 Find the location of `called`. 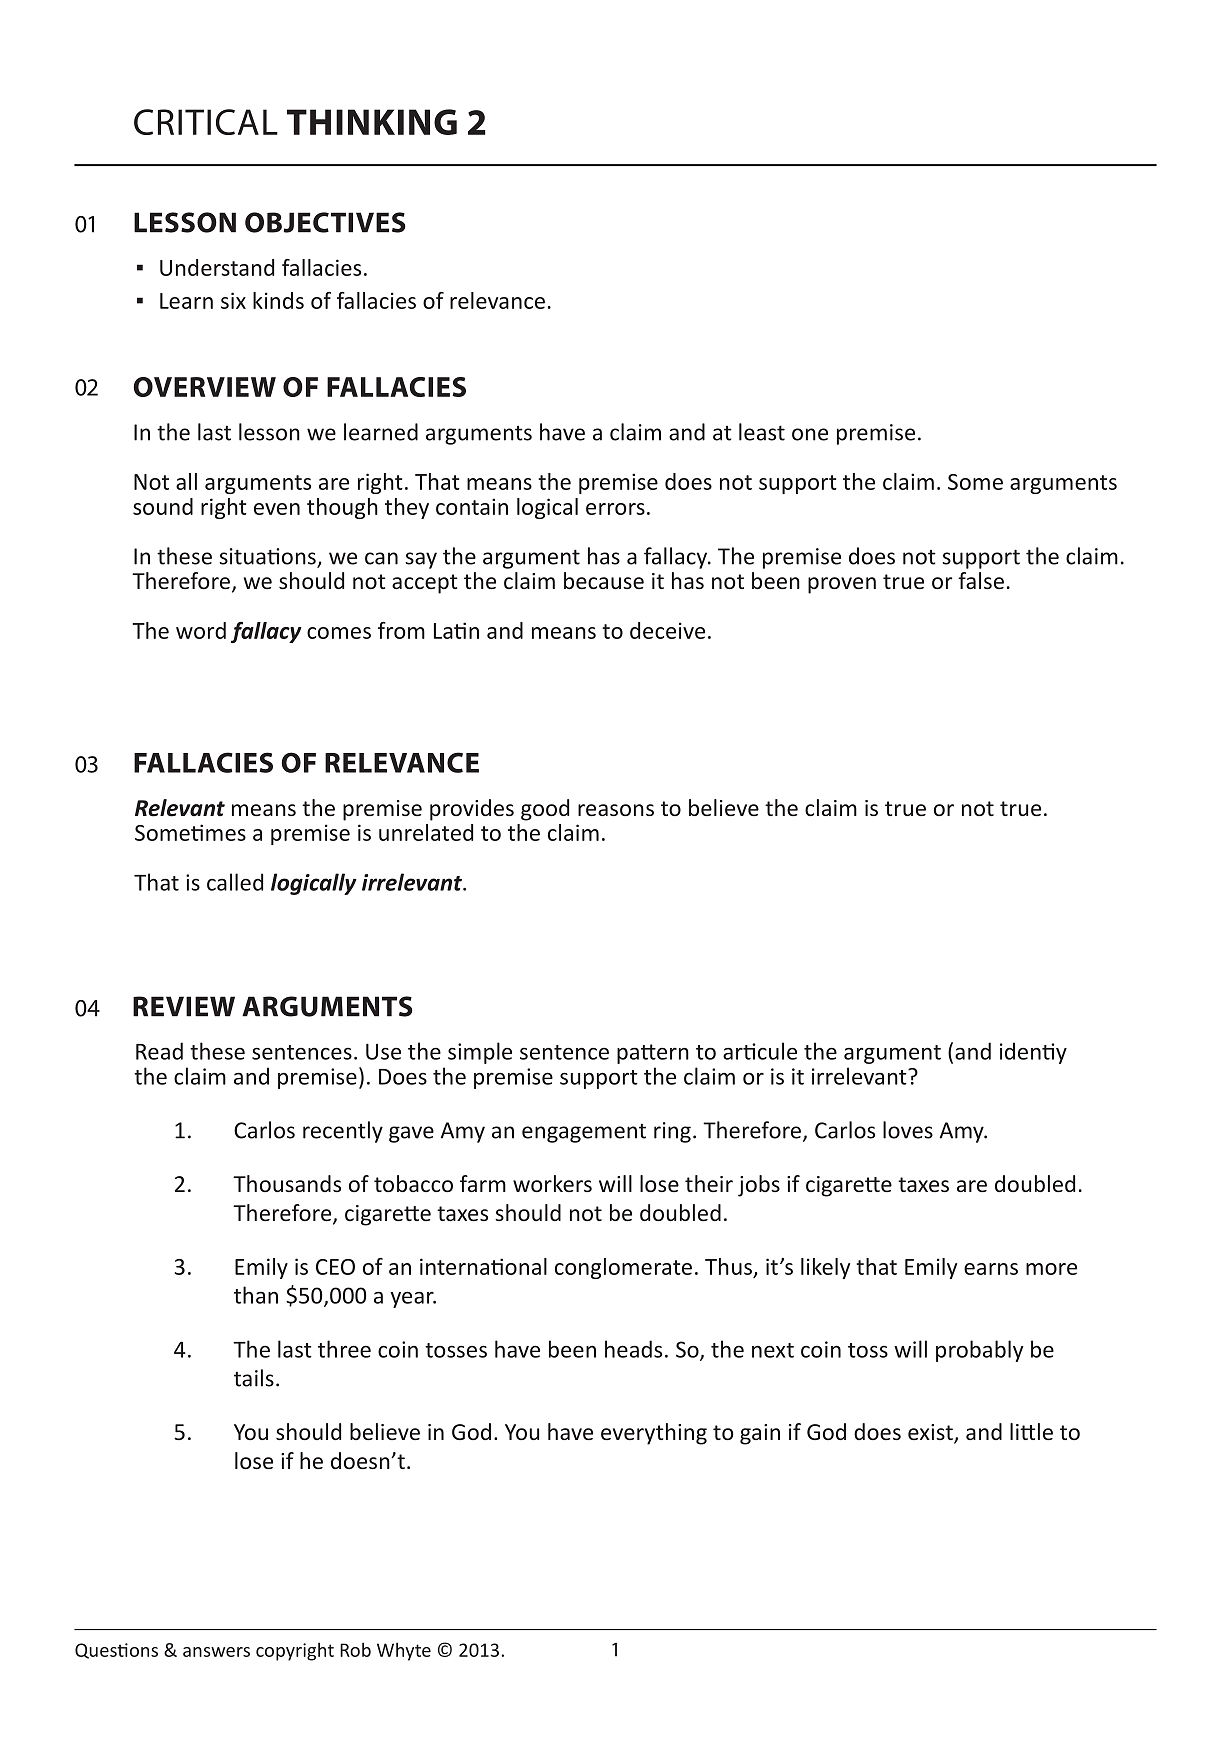

called is located at coordinates (235, 882).
